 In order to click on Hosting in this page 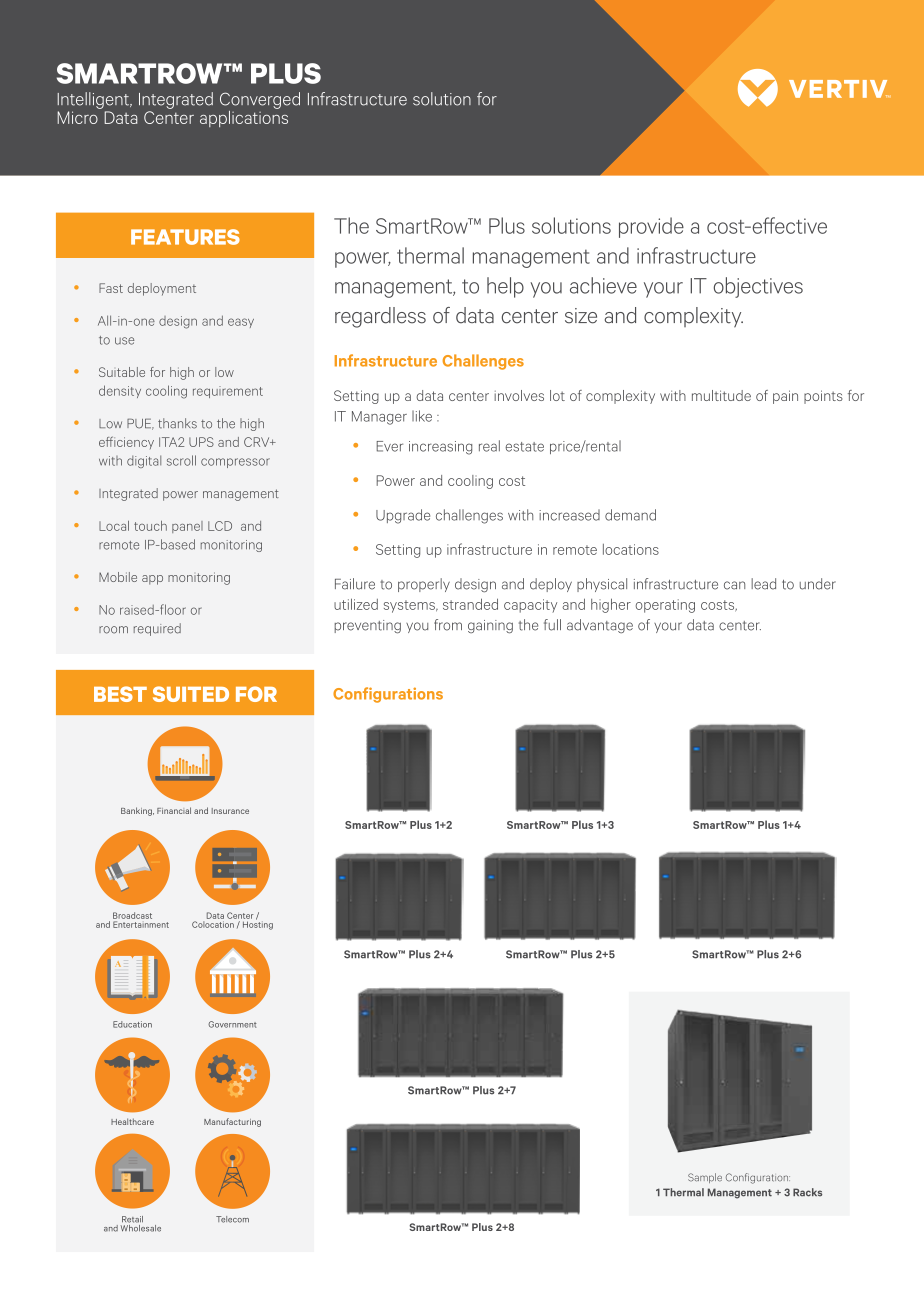, I will do `click(258, 924)`.
